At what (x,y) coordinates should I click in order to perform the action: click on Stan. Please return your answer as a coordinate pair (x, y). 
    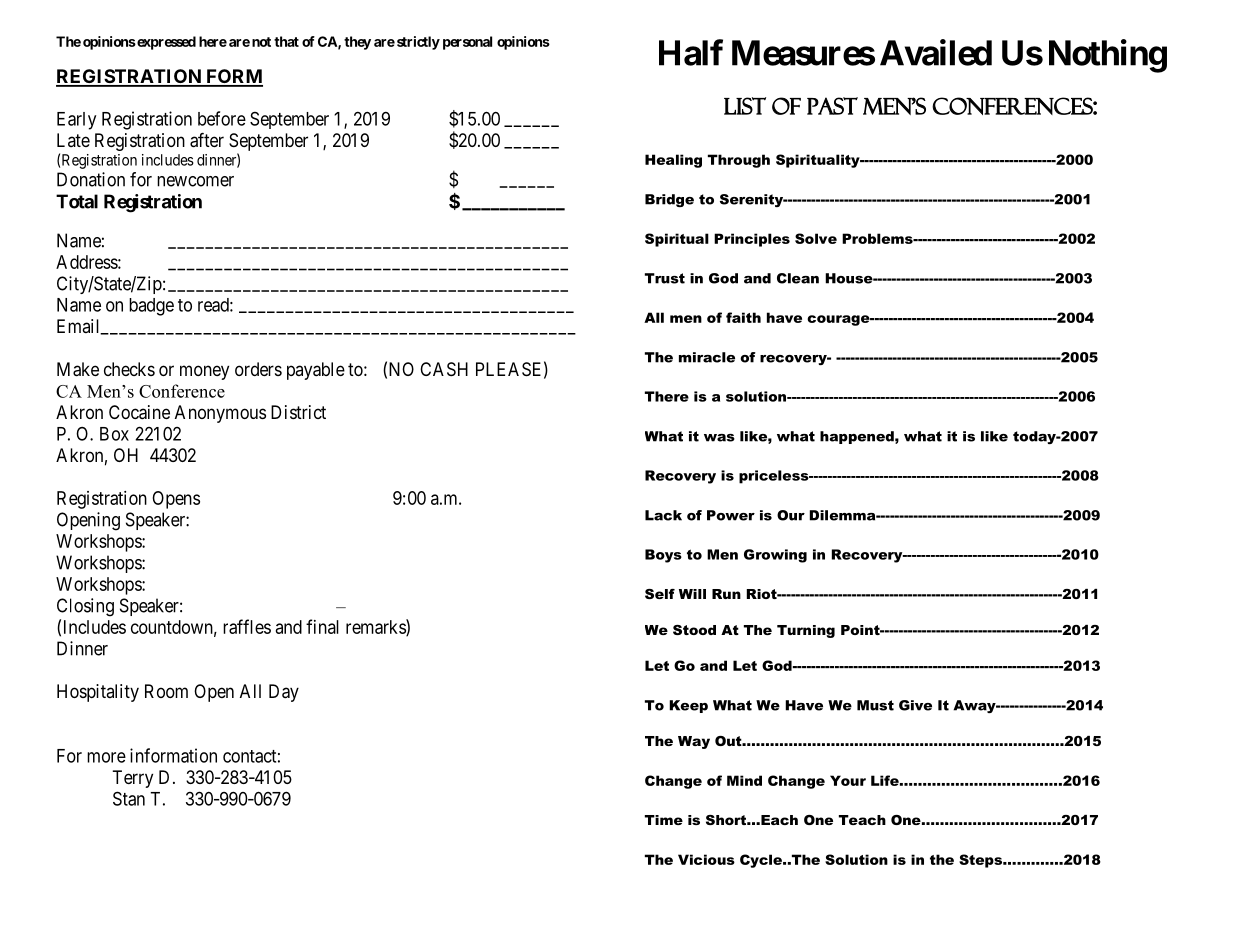
    Looking at the image, I should click on (129, 798).
